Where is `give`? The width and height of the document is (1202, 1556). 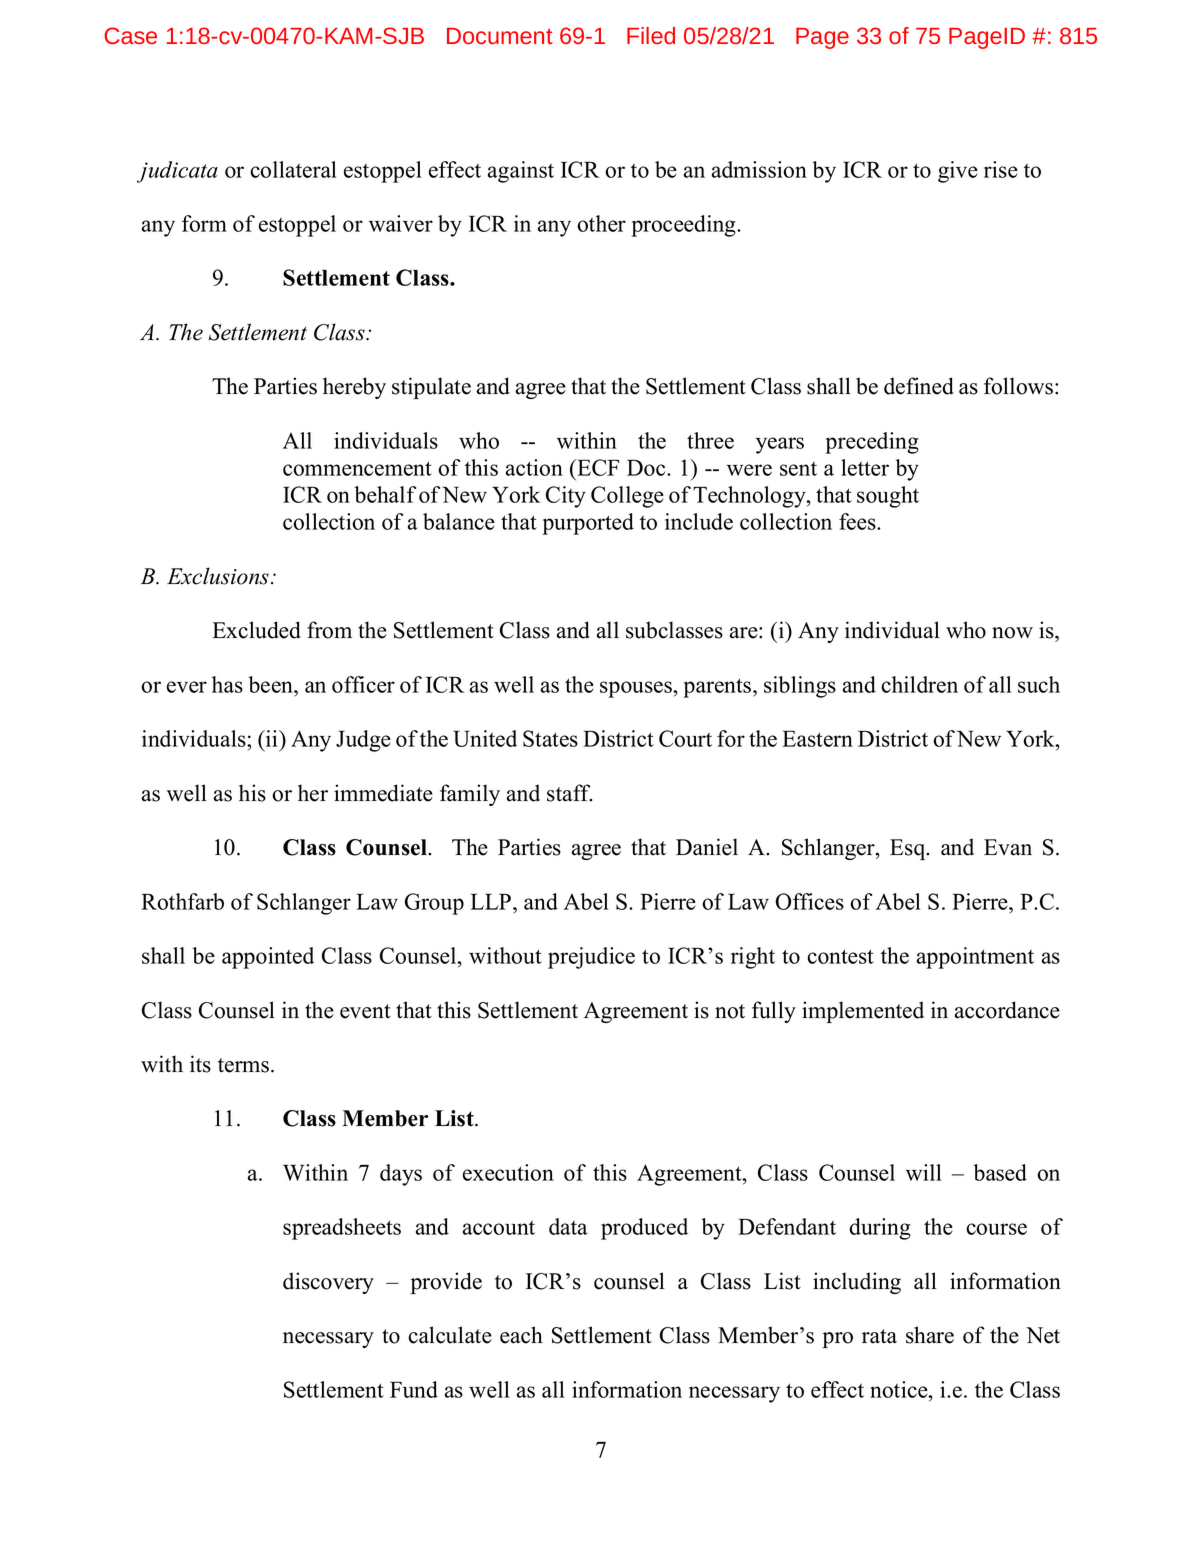
give is located at coordinates (958, 172).
